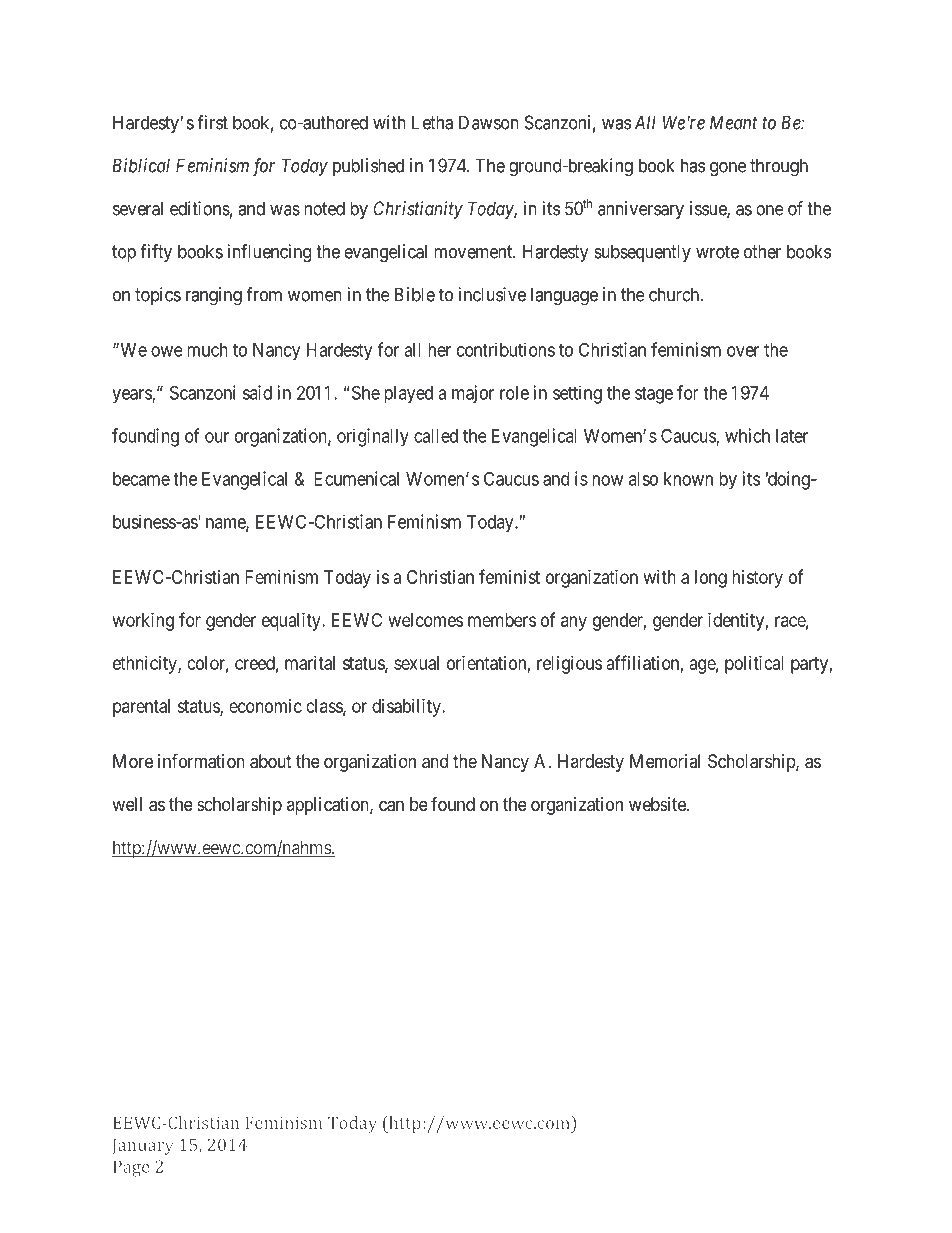 This document has width=952, height=1233. Describe the element at coordinates (747, 435) in the document. I see `which` at that location.
